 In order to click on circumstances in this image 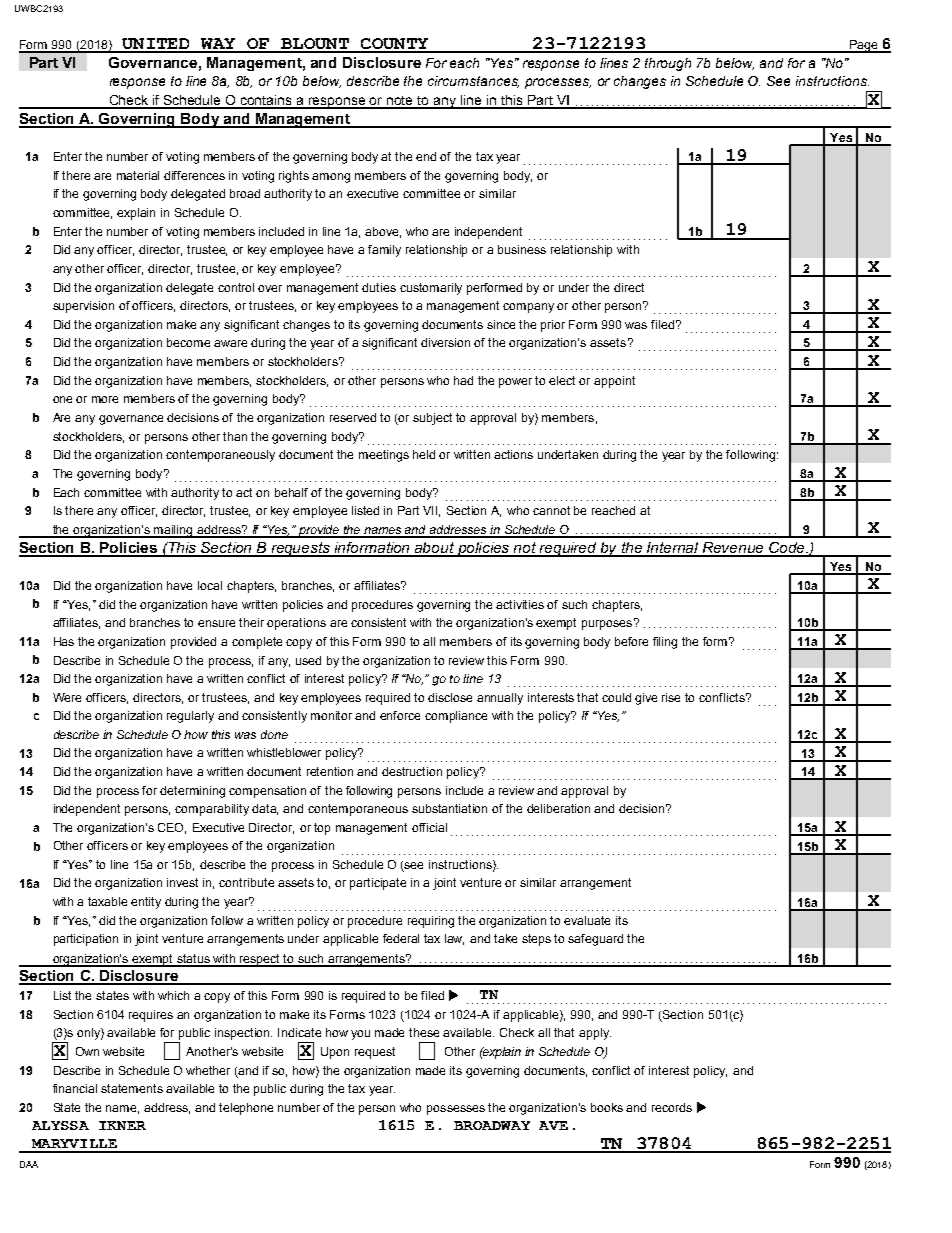, I will do `click(473, 82)`.
